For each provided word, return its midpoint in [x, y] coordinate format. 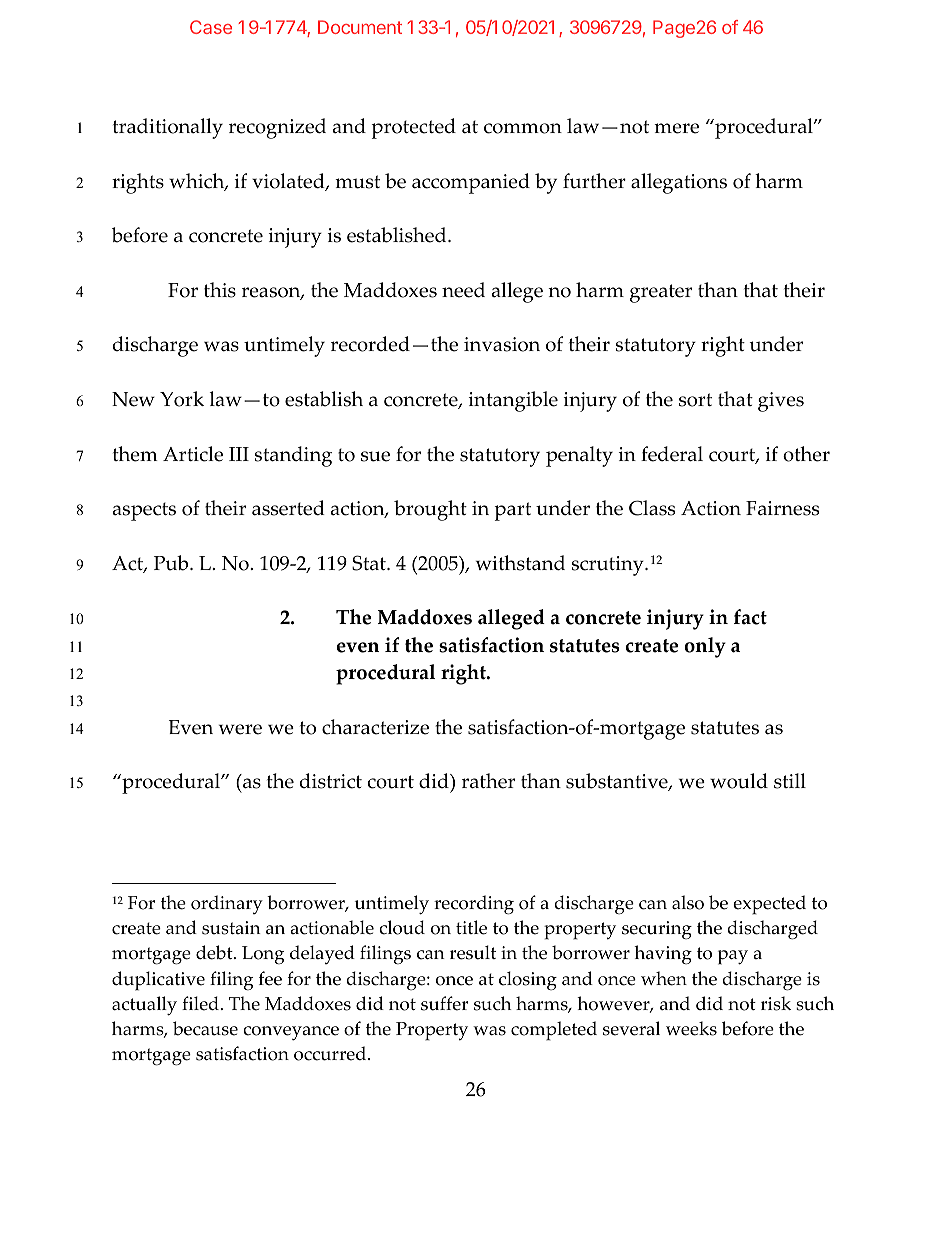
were [240, 729]
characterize [375, 727]
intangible [513, 401]
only [705, 647]
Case [211, 27]
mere [676, 128]
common [523, 128]
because [205, 1028]
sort [695, 400]
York [182, 399]
